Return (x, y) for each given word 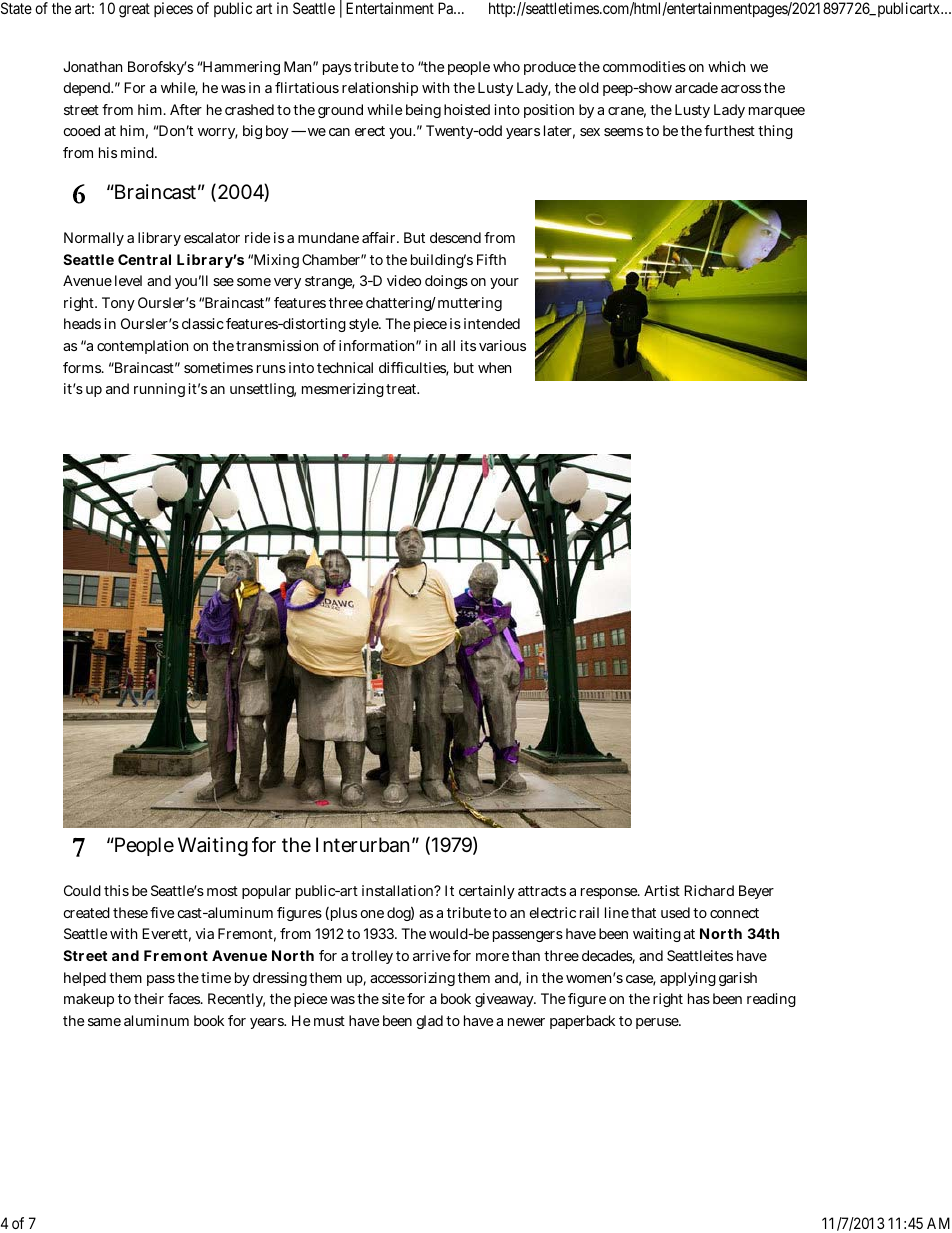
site (393, 998)
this (116, 890)
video (404, 280)
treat (402, 389)
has (699, 998)
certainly (487, 892)
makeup (89, 1000)
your (504, 283)
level (128, 280)
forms (83, 367)
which (726, 66)
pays (337, 69)
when (494, 367)
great (134, 10)
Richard (709, 890)
